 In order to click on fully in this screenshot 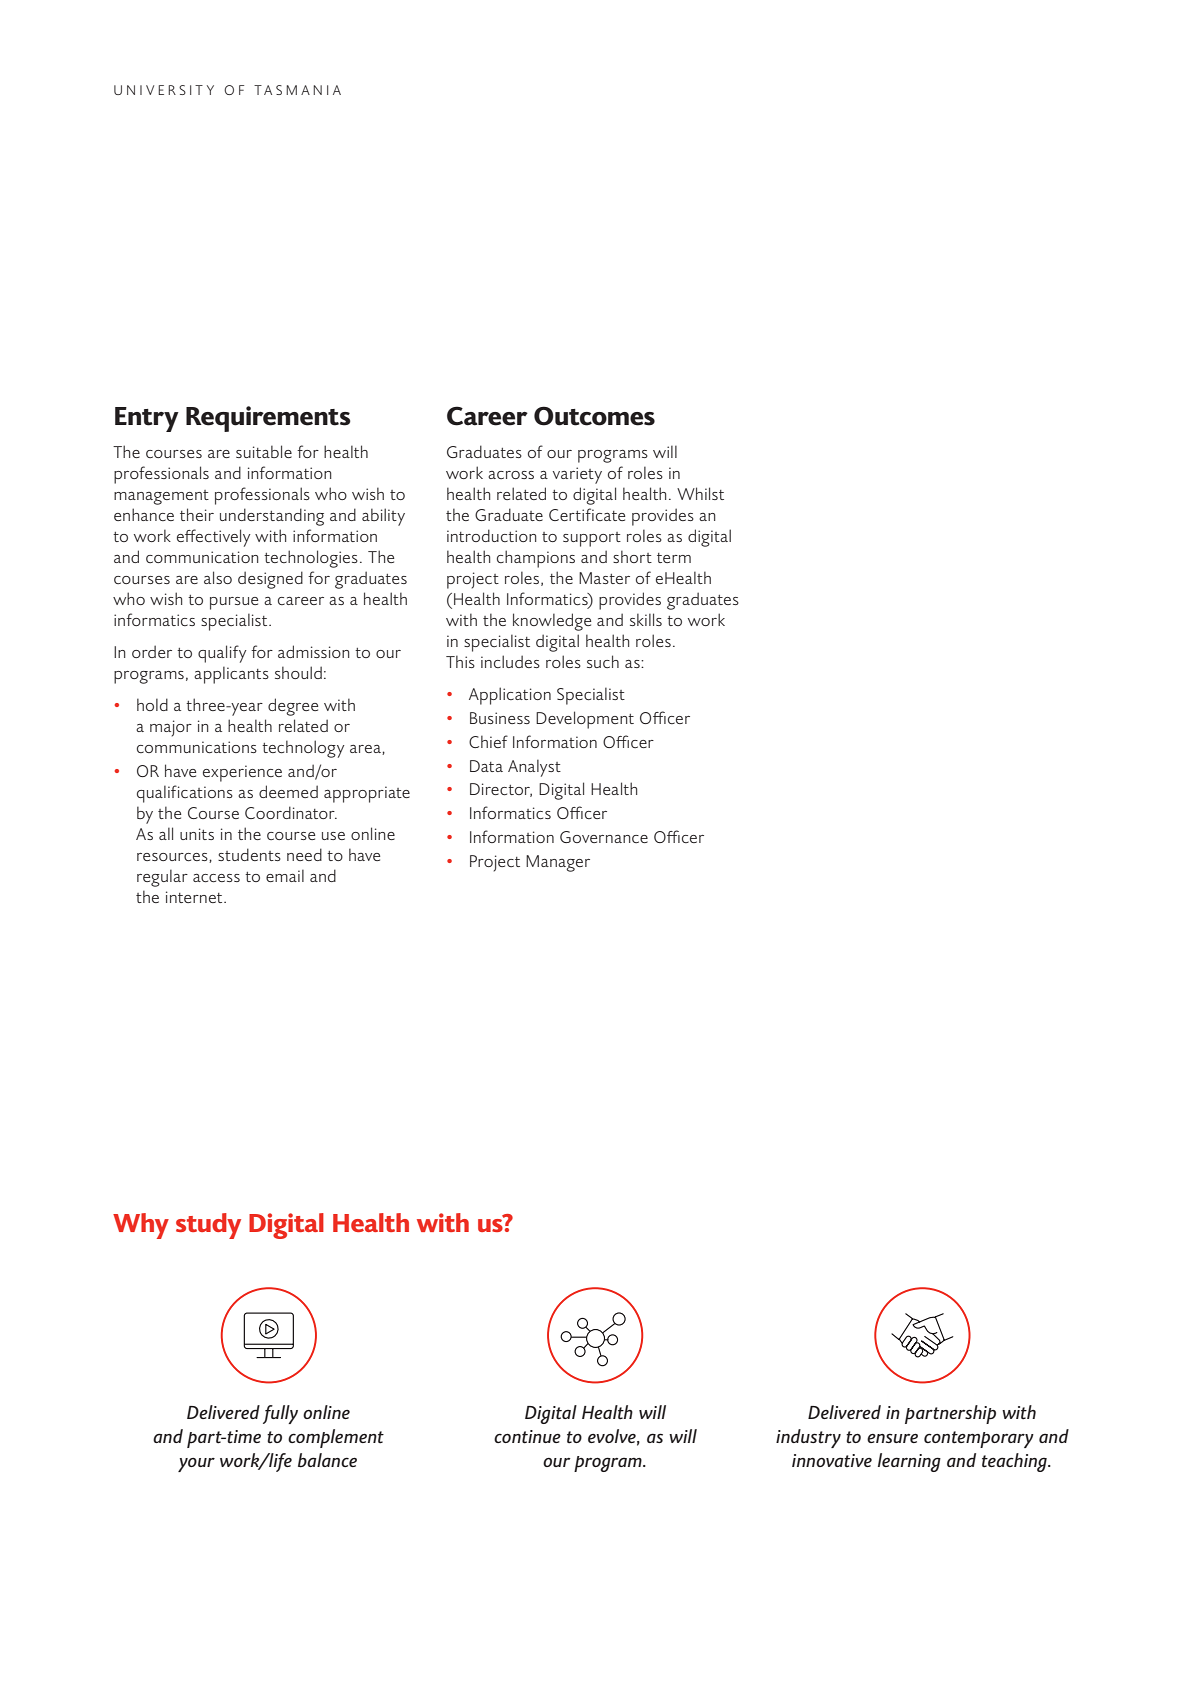, I will do `click(280, 1414)`.
